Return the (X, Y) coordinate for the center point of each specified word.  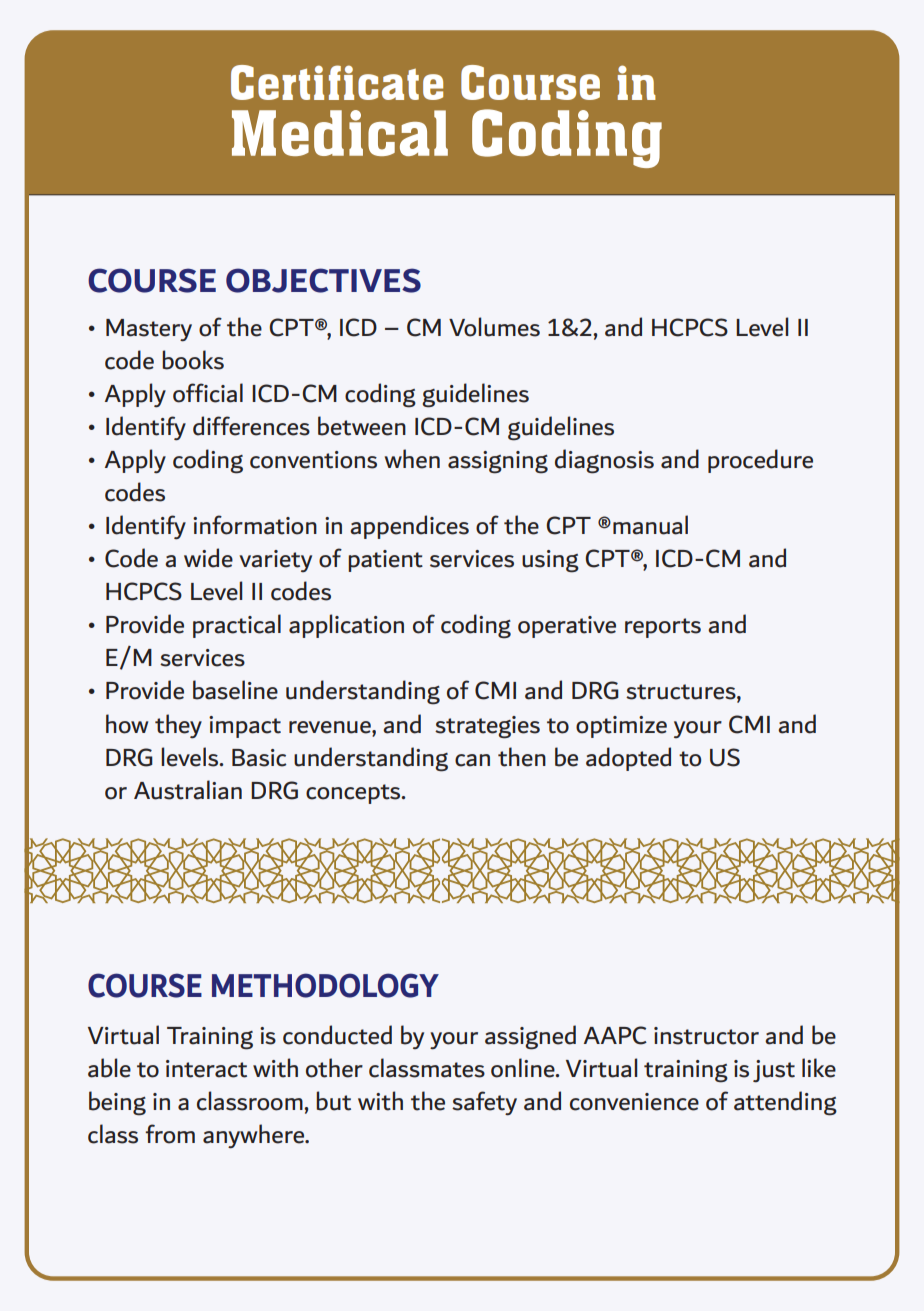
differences (251, 426)
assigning (498, 462)
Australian (188, 790)
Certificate (337, 82)
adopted (628, 759)
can (472, 760)
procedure (760, 461)
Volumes (494, 327)
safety (484, 1103)
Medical (340, 133)
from (170, 1134)
